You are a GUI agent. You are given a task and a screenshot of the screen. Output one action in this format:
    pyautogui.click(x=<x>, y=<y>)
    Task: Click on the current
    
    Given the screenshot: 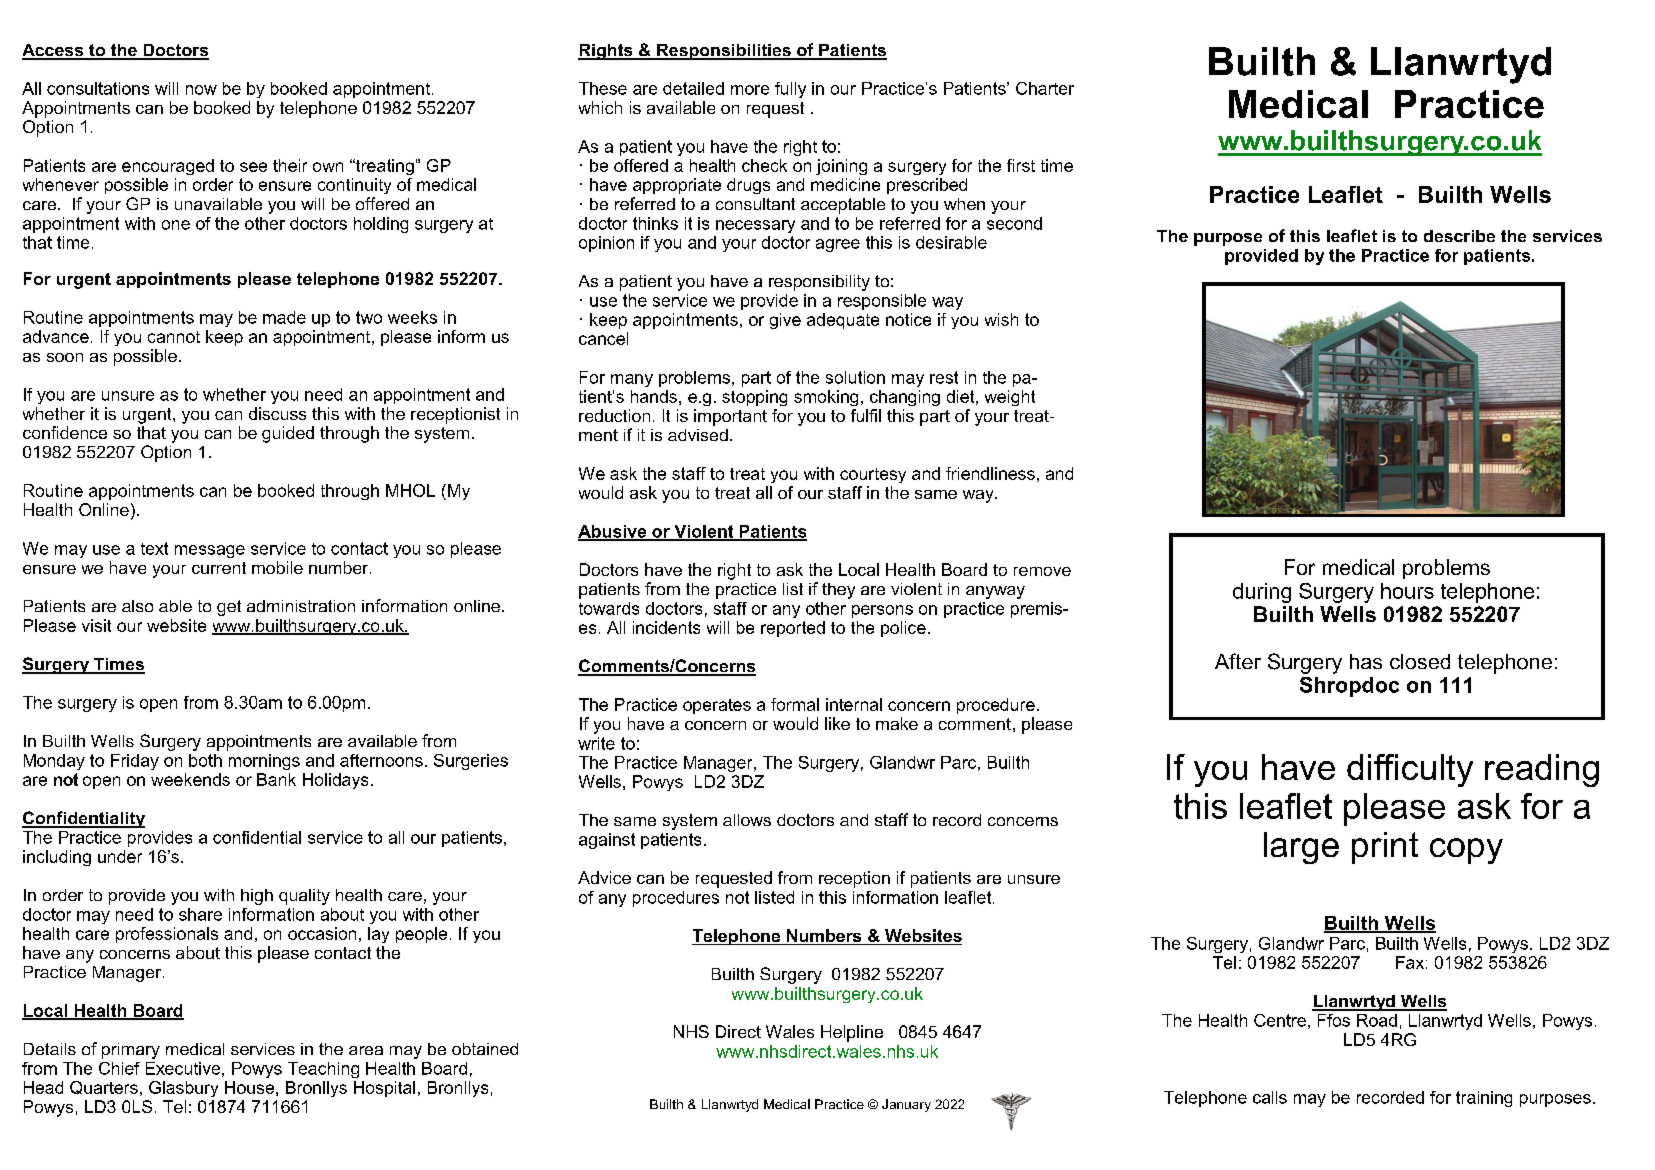 What is the action you would take?
    pyautogui.click(x=219, y=568)
